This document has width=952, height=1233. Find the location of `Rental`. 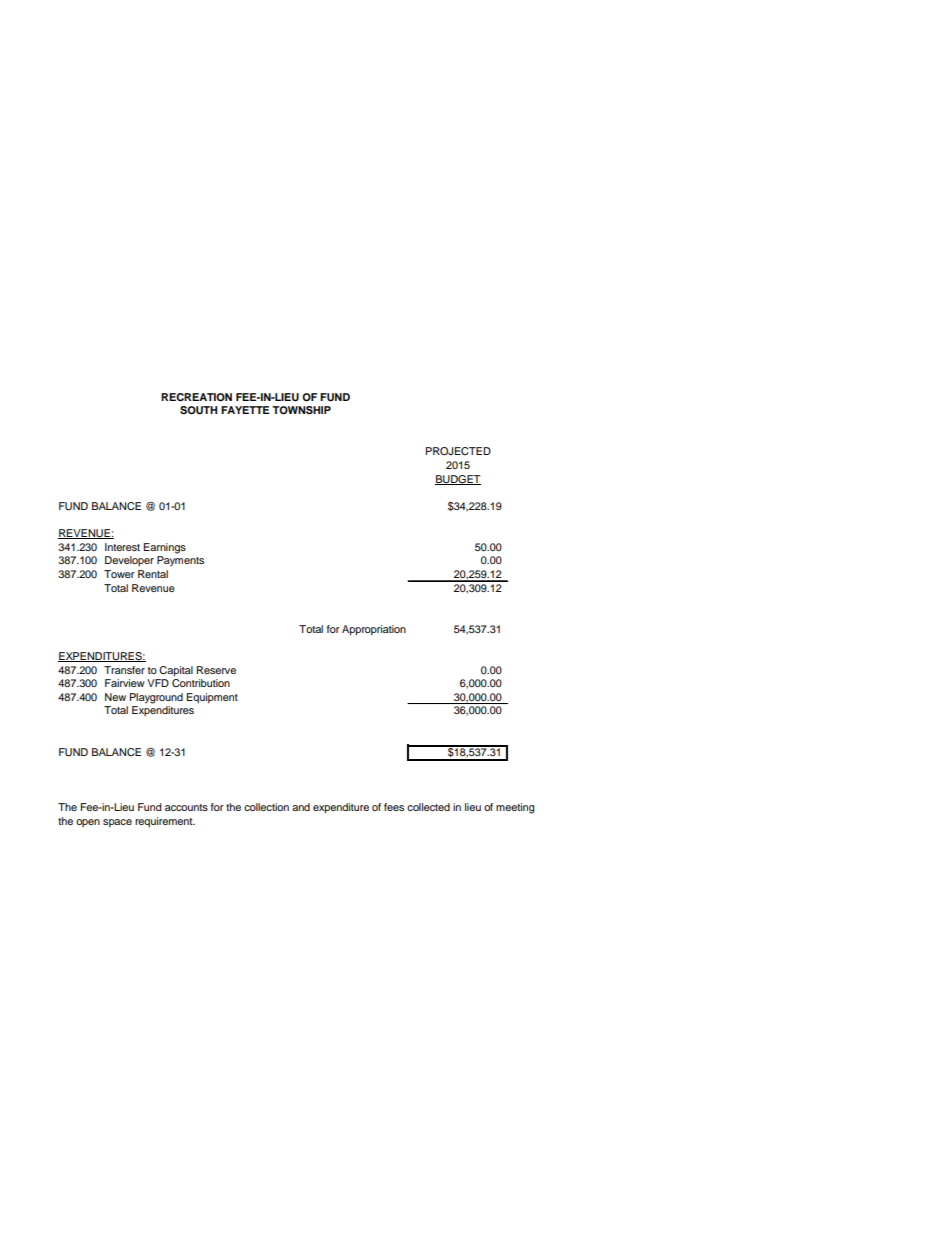

Rental is located at coordinates (153, 574).
